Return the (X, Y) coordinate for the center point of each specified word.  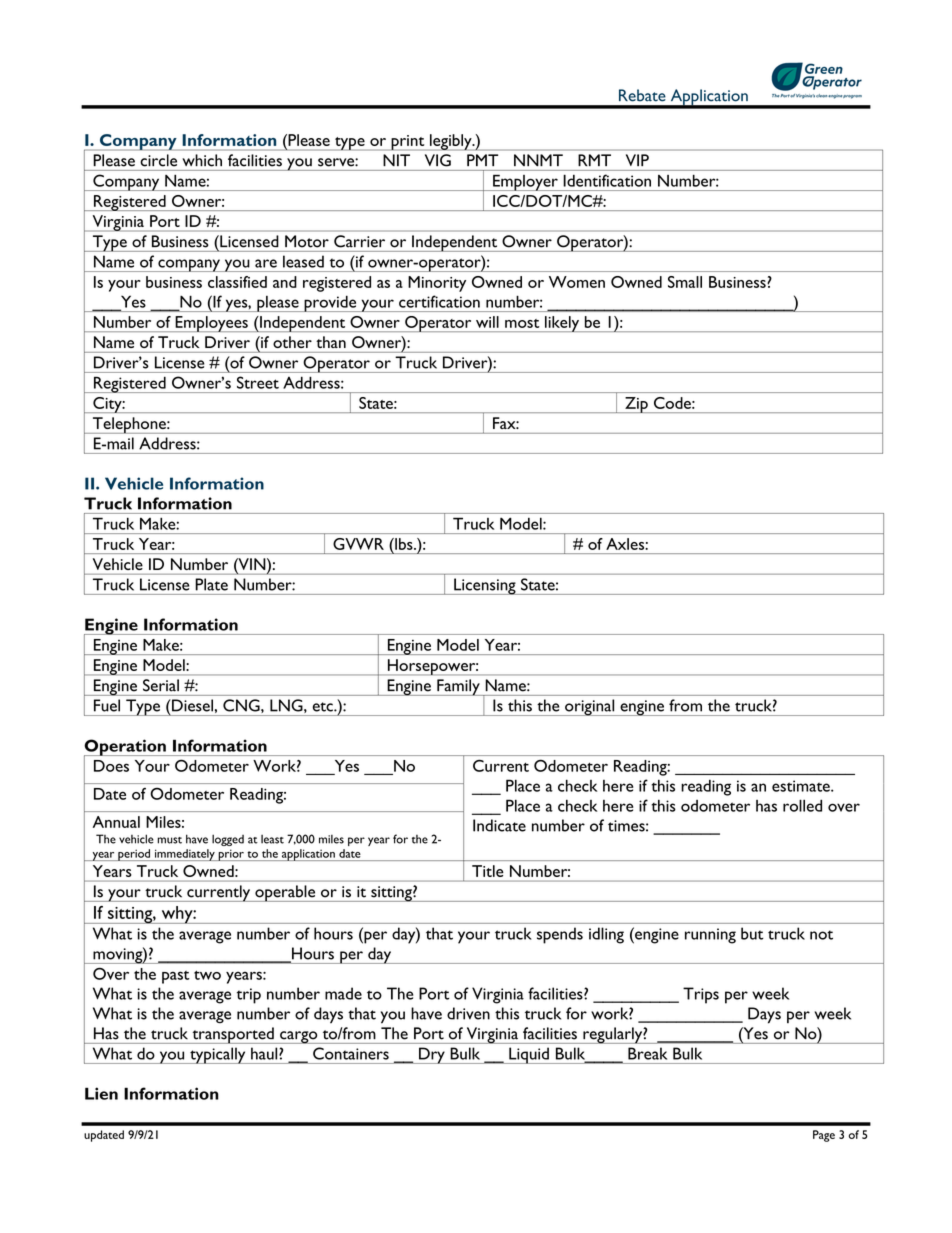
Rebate (642, 95)
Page (824, 1136)
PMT (482, 160)
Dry (432, 1055)
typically (218, 1055)
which (202, 160)
